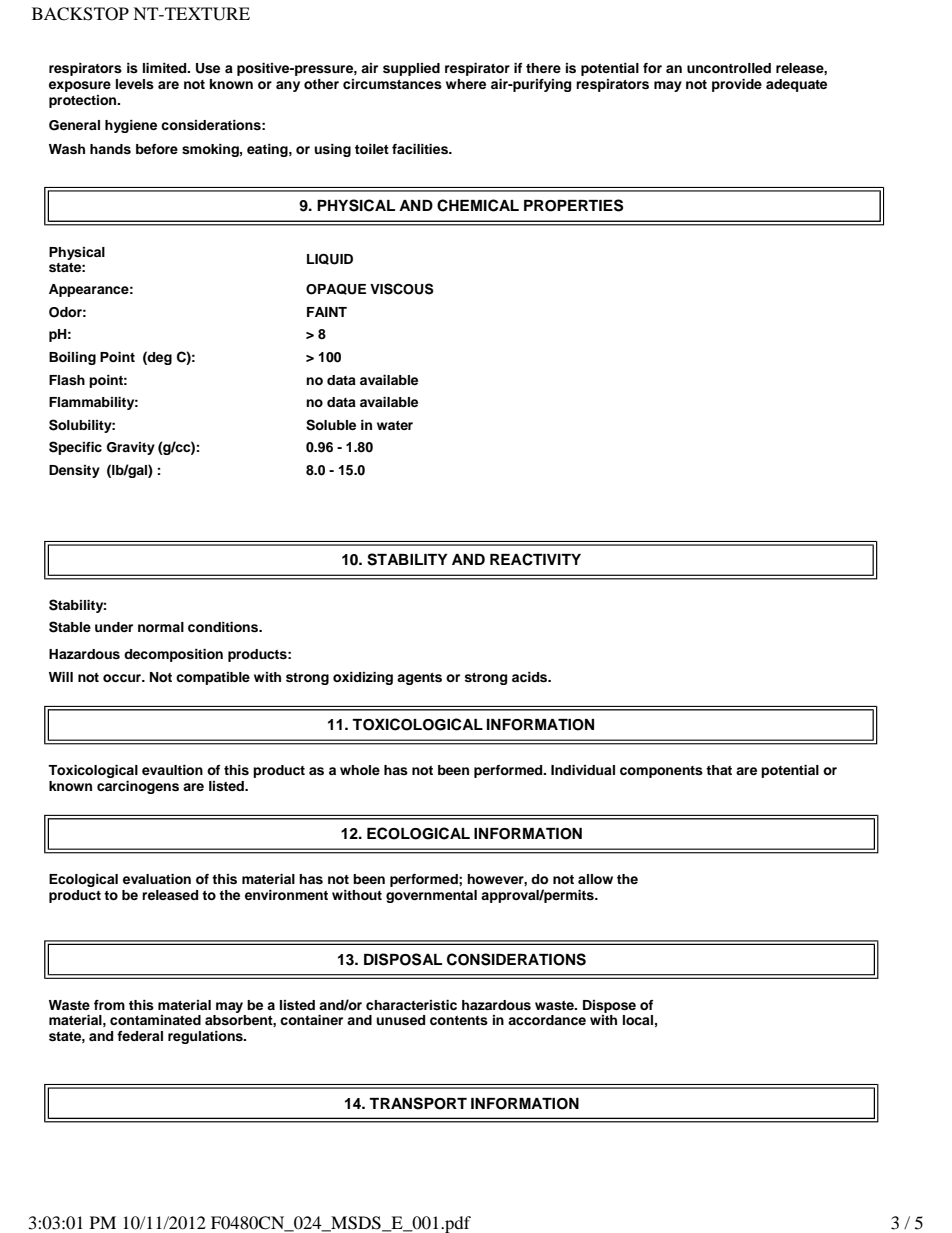 The width and height of the page is (952, 1233). I want to click on limited, so click(166, 68).
